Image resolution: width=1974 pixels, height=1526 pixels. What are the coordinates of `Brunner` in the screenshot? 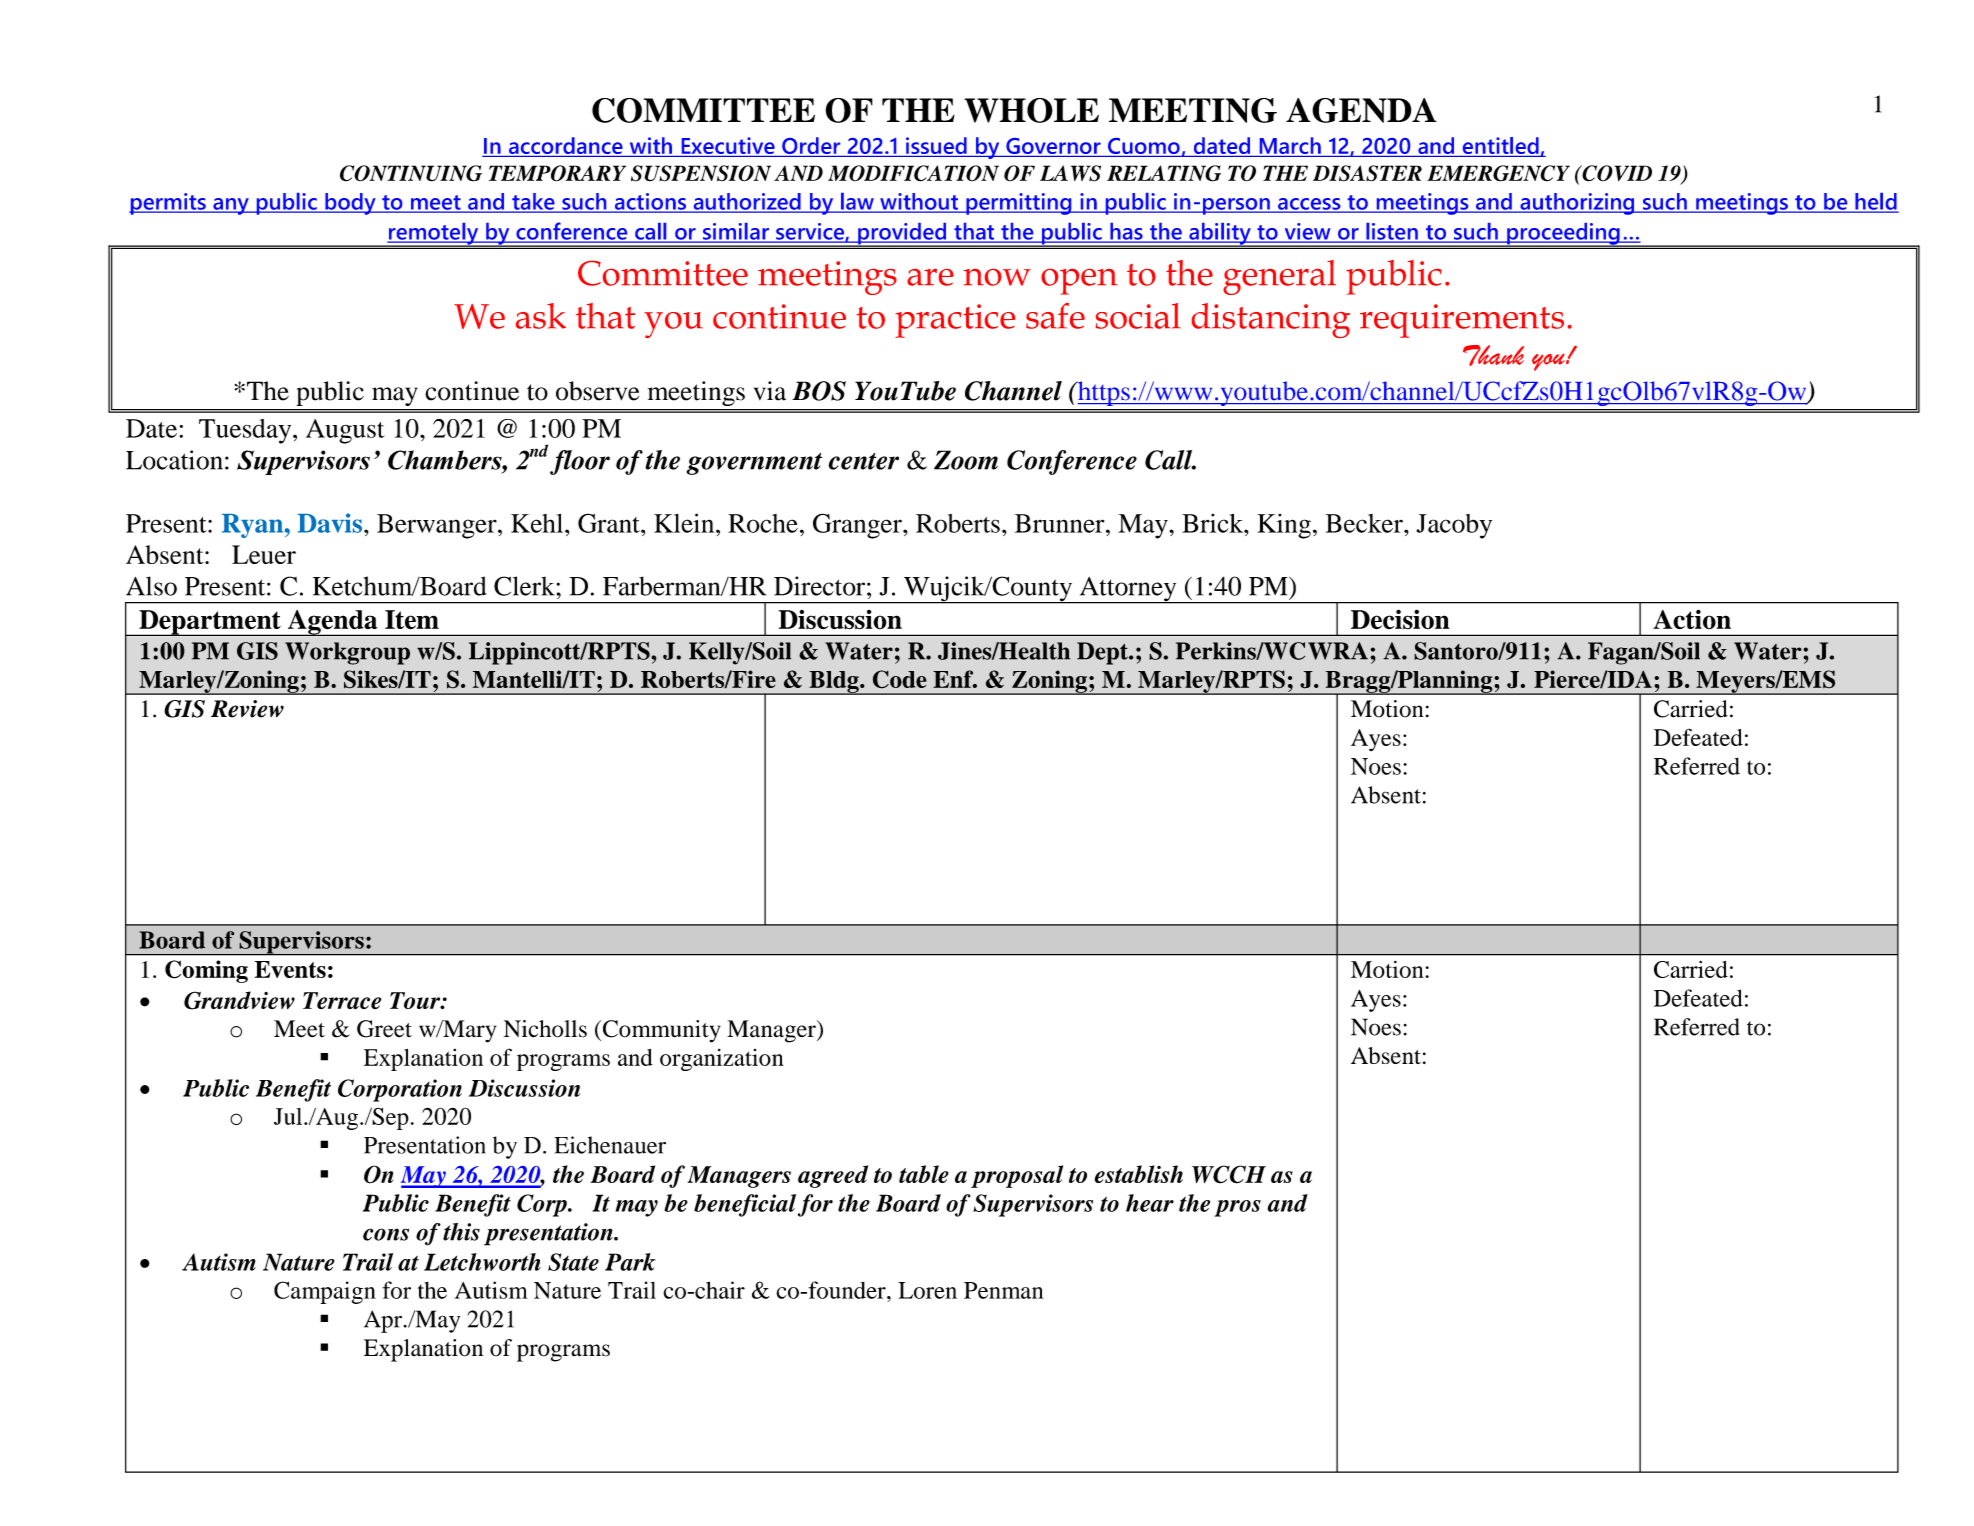 It's located at (1061, 523).
